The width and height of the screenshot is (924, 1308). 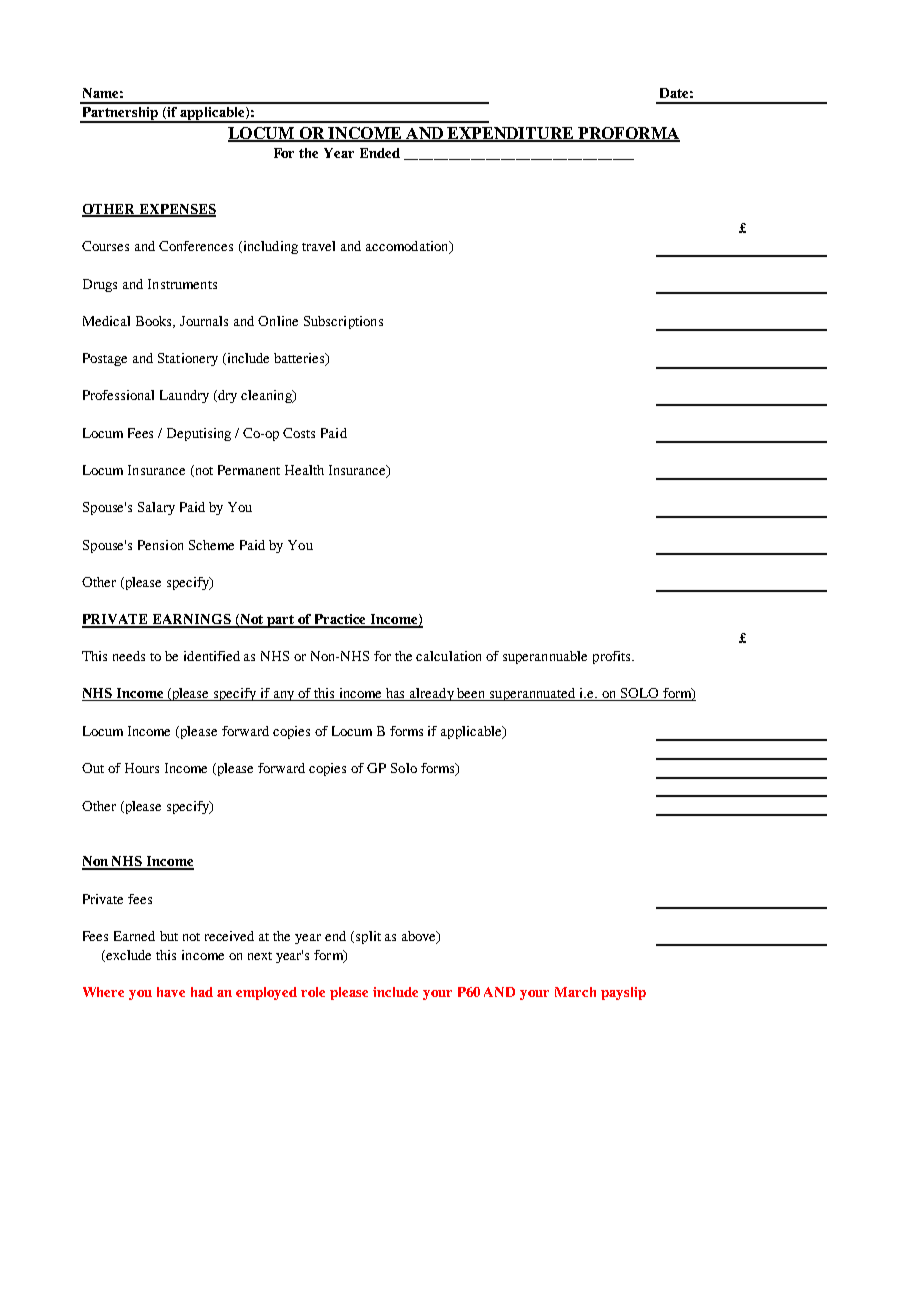 I want to click on batteries, so click(x=300, y=359).
